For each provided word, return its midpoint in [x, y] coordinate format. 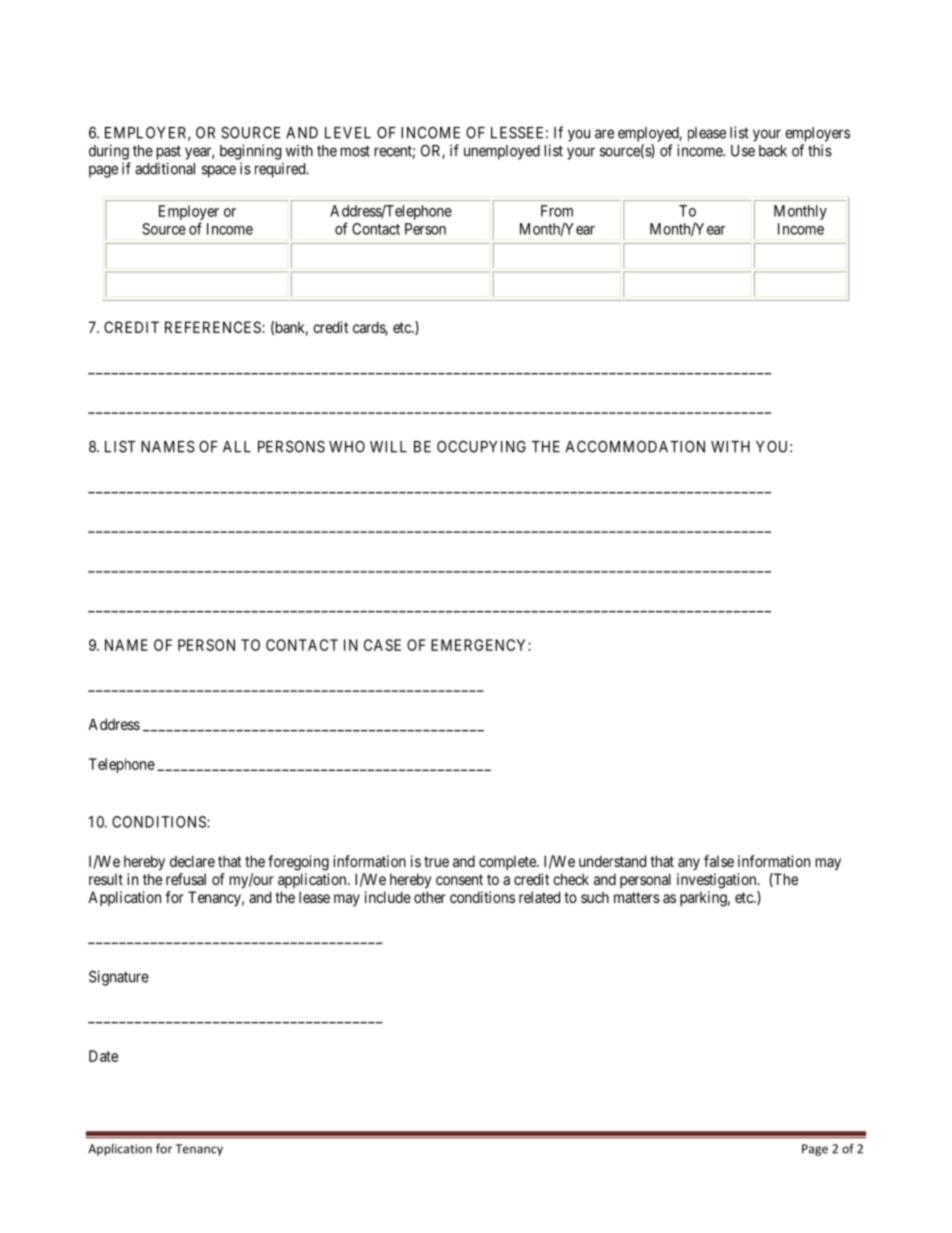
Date [103, 1056]
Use [743, 151]
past [169, 152]
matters [637, 897]
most [355, 151]
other [430, 897]
